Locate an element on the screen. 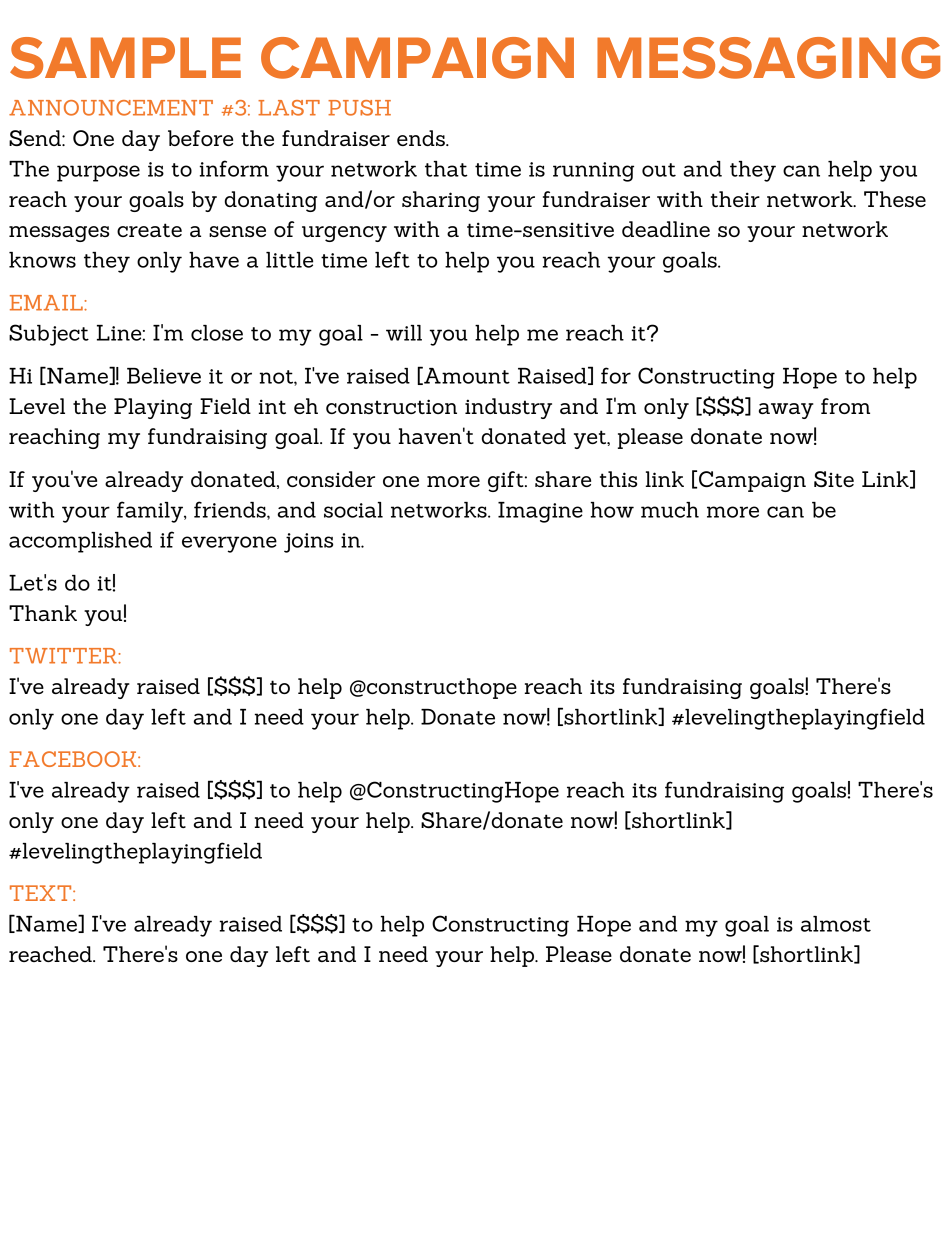  SAMPLE is located at coordinates (125, 58).
